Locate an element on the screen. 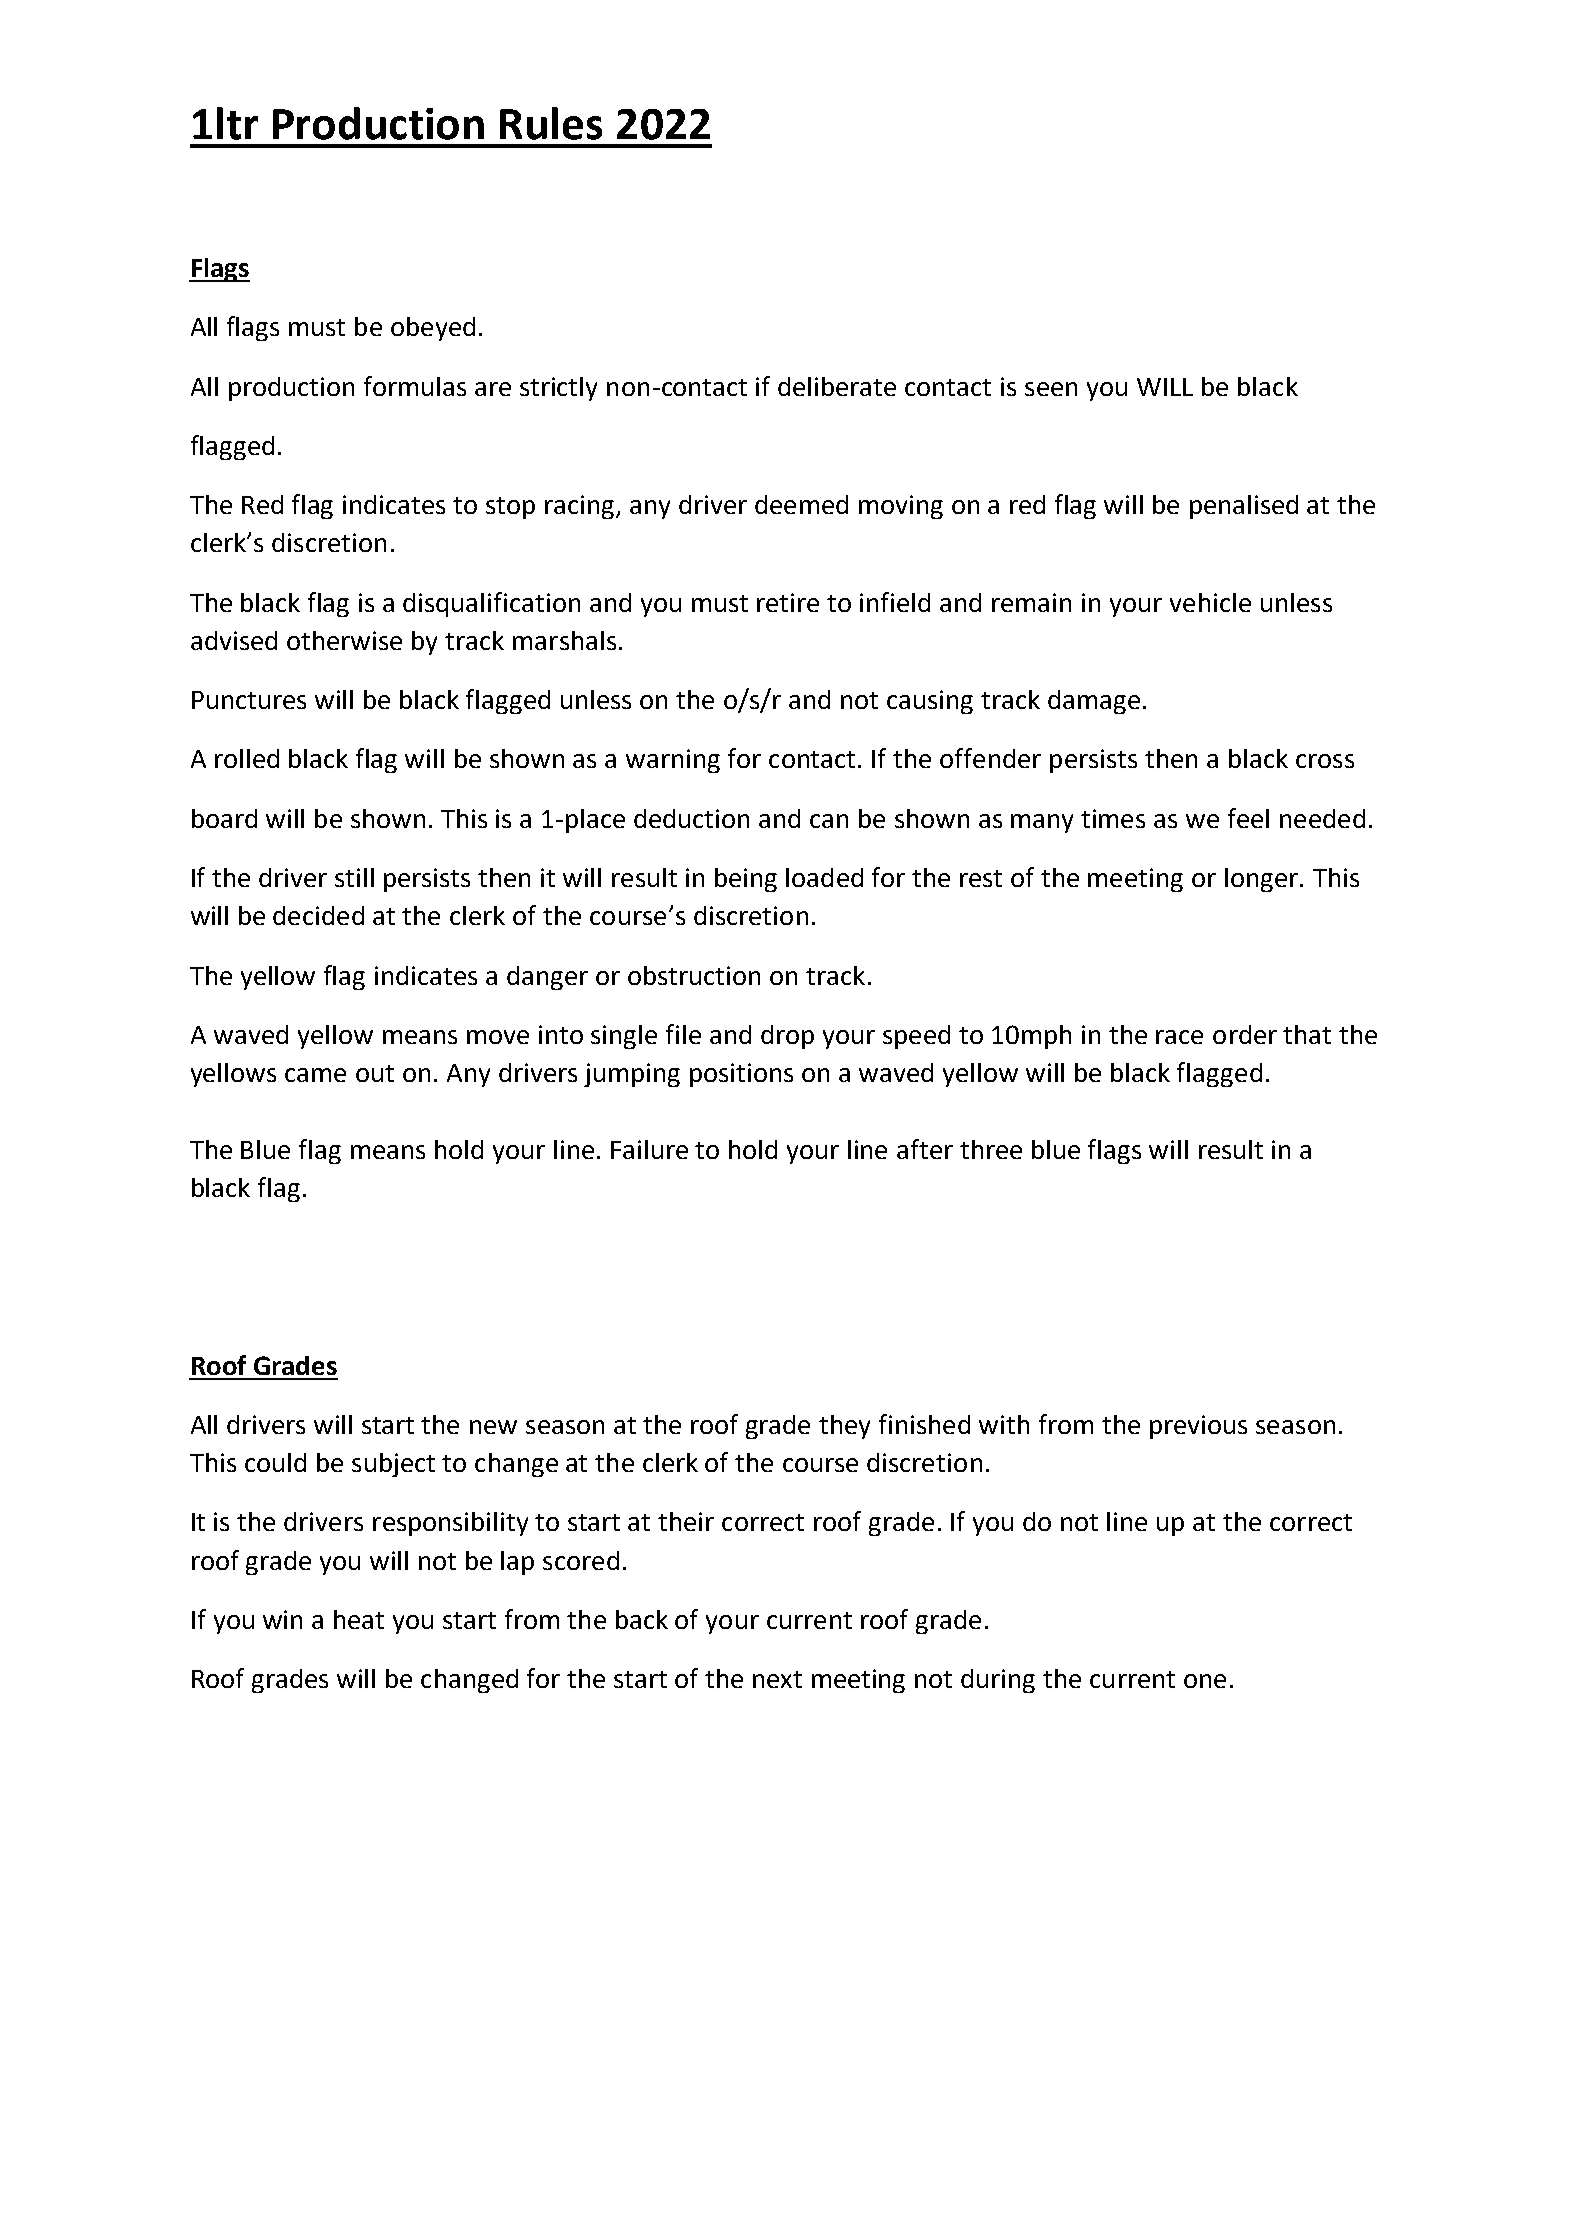 Image resolution: width=1570 pixels, height=2220 pixels. retire is located at coordinates (788, 602).
